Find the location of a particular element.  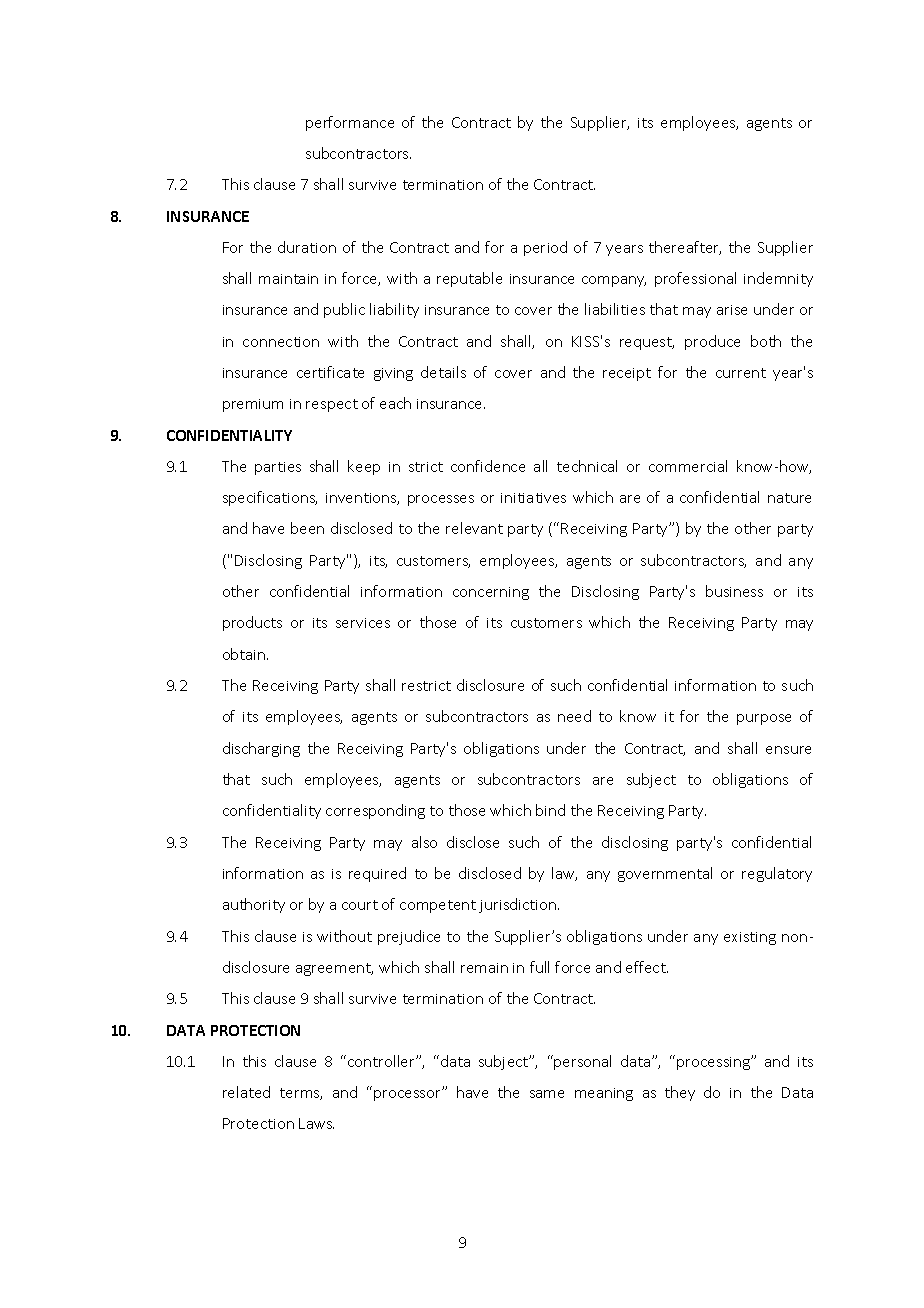

Laws is located at coordinates (316, 1123).
